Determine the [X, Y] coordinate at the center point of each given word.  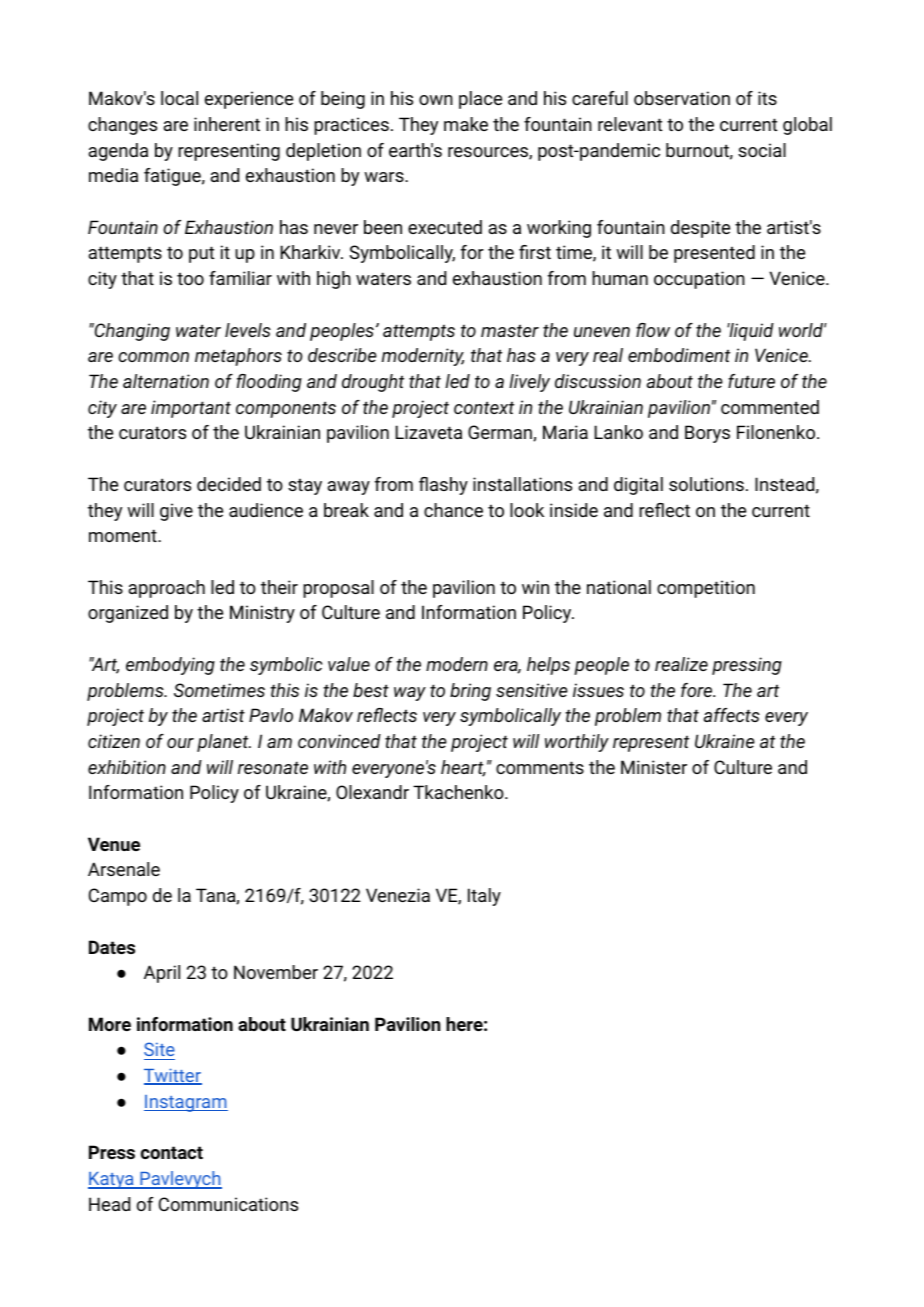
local [179, 98]
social [762, 150]
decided [229, 484]
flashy [443, 486]
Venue [114, 844]
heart [463, 768]
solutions [706, 484]
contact [172, 1152]
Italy [484, 897]
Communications [228, 1204]
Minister [654, 767]
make [466, 124]
